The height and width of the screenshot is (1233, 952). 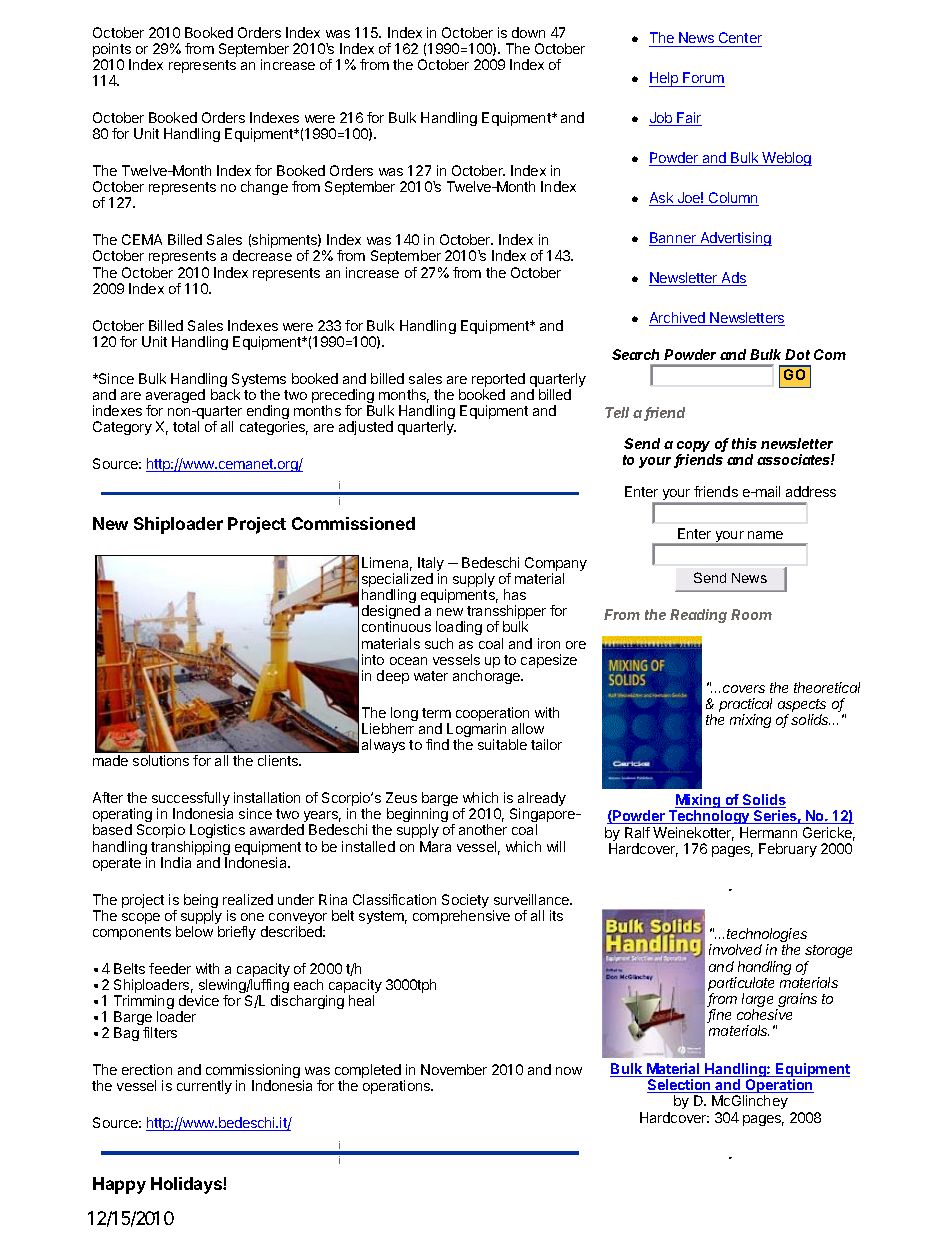 What do you see at coordinates (204, 1087) in the screenshot?
I see `currently` at bounding box center [204, 1087].
